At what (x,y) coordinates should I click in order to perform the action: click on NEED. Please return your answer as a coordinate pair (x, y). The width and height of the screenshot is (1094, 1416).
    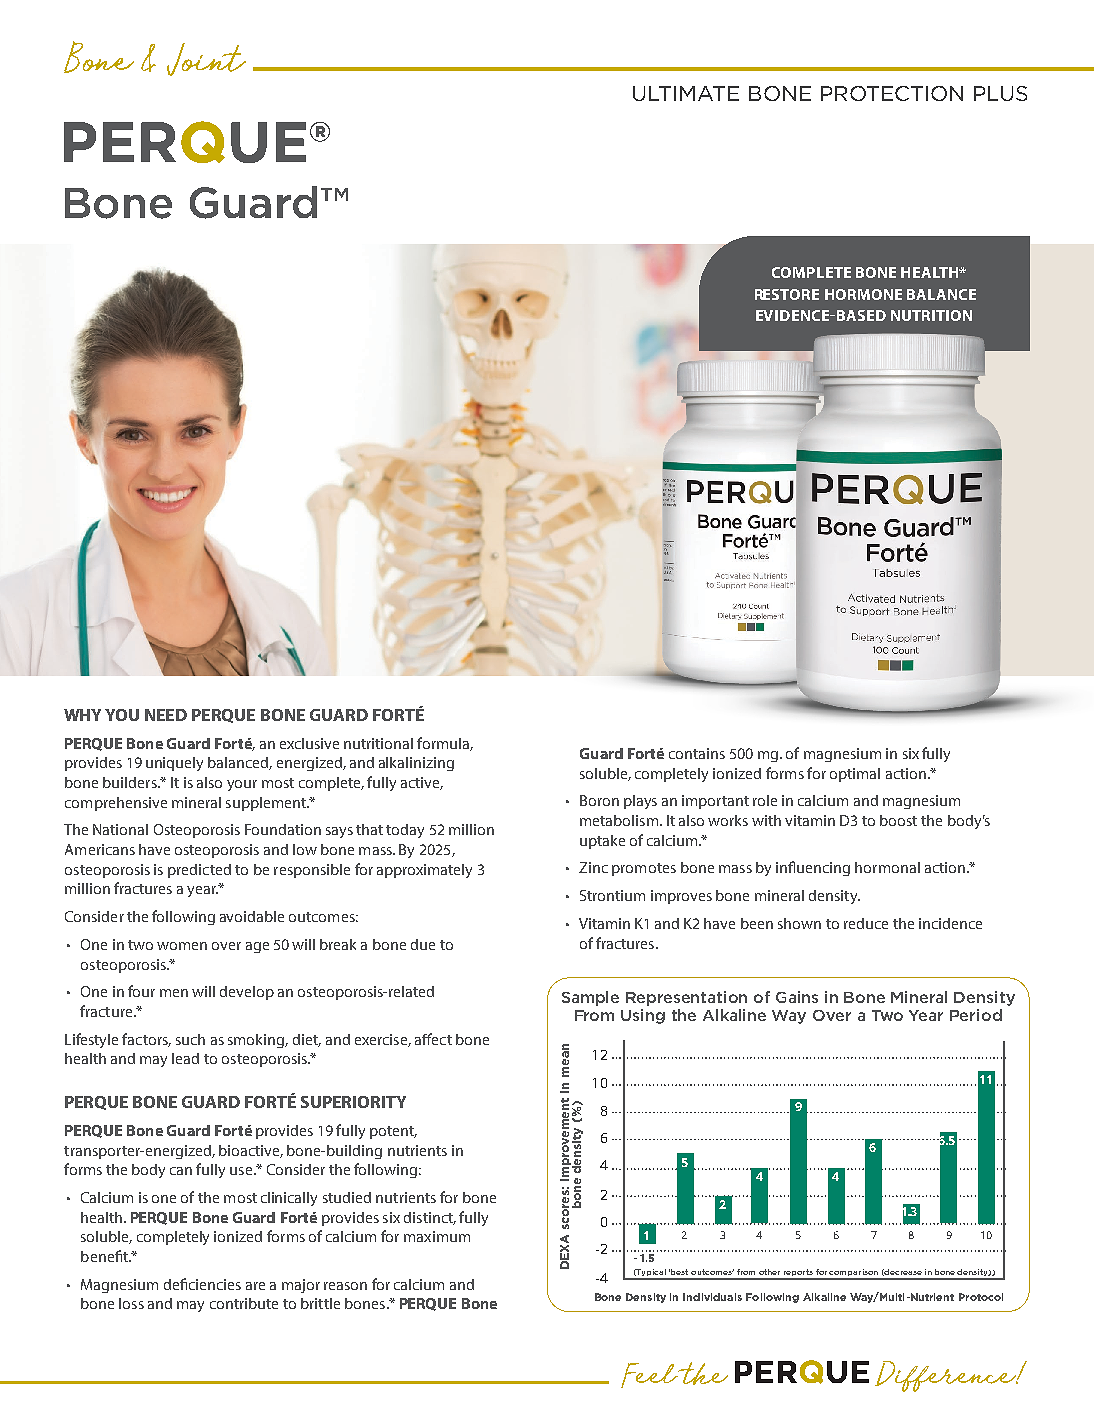
    Looking at the image, I should click on (166, 715).
